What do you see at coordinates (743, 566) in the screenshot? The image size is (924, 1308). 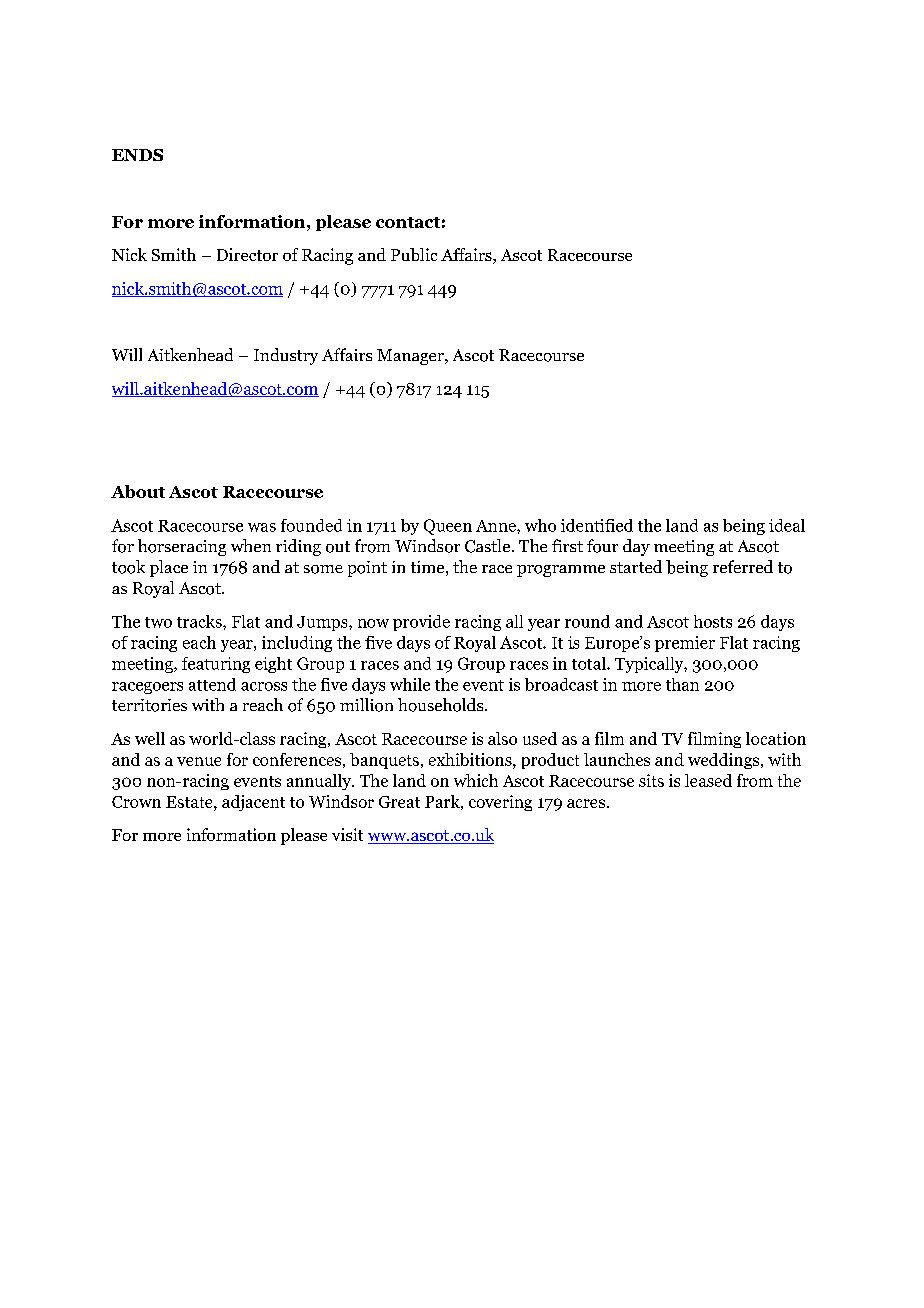 I see `referred` at bounding box center [743, 566].
